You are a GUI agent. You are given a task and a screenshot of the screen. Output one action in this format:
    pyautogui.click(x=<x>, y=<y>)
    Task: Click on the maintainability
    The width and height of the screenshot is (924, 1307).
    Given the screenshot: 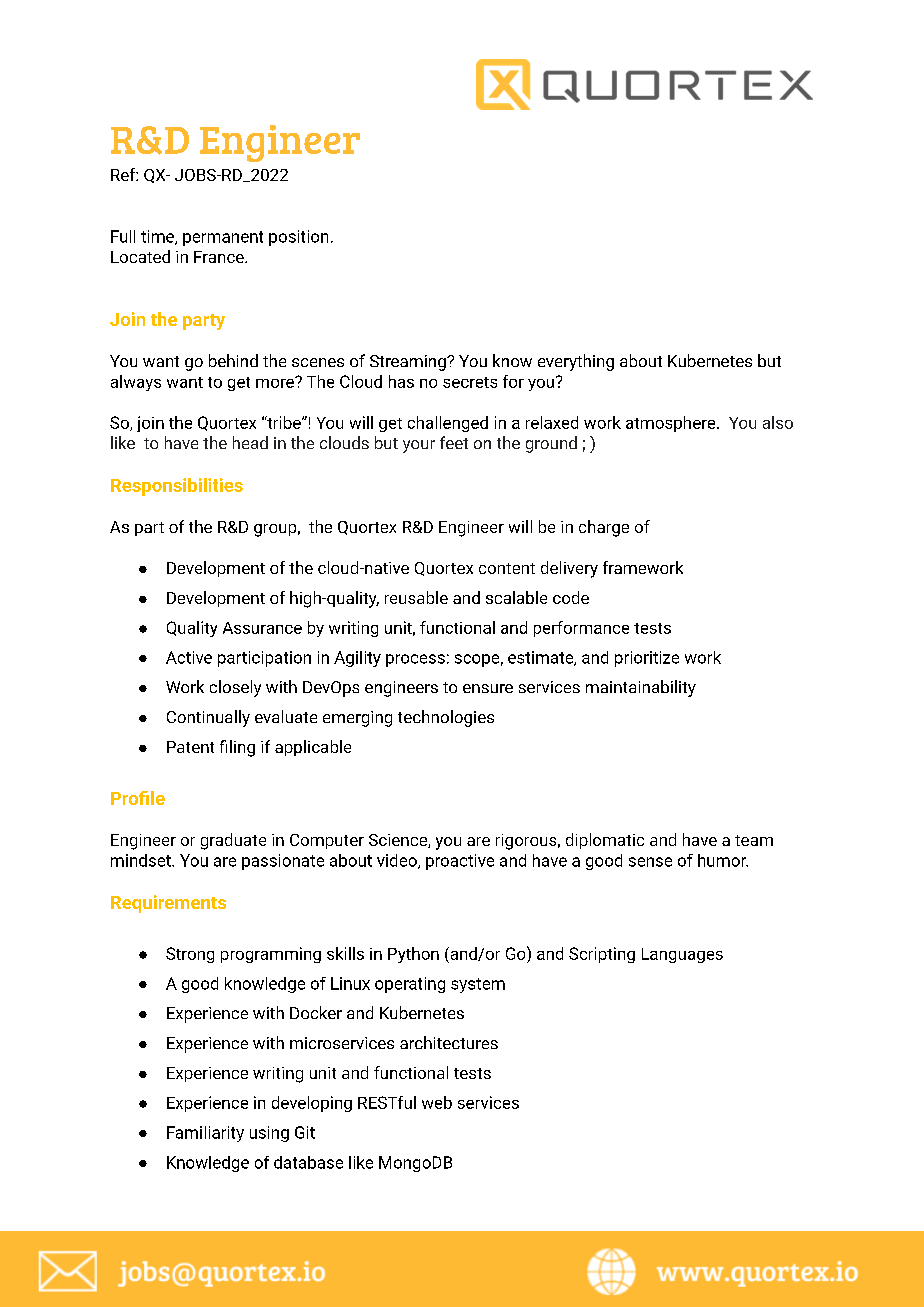 What is the action you would take?
    pyautogui.click(x=641, y=688)
